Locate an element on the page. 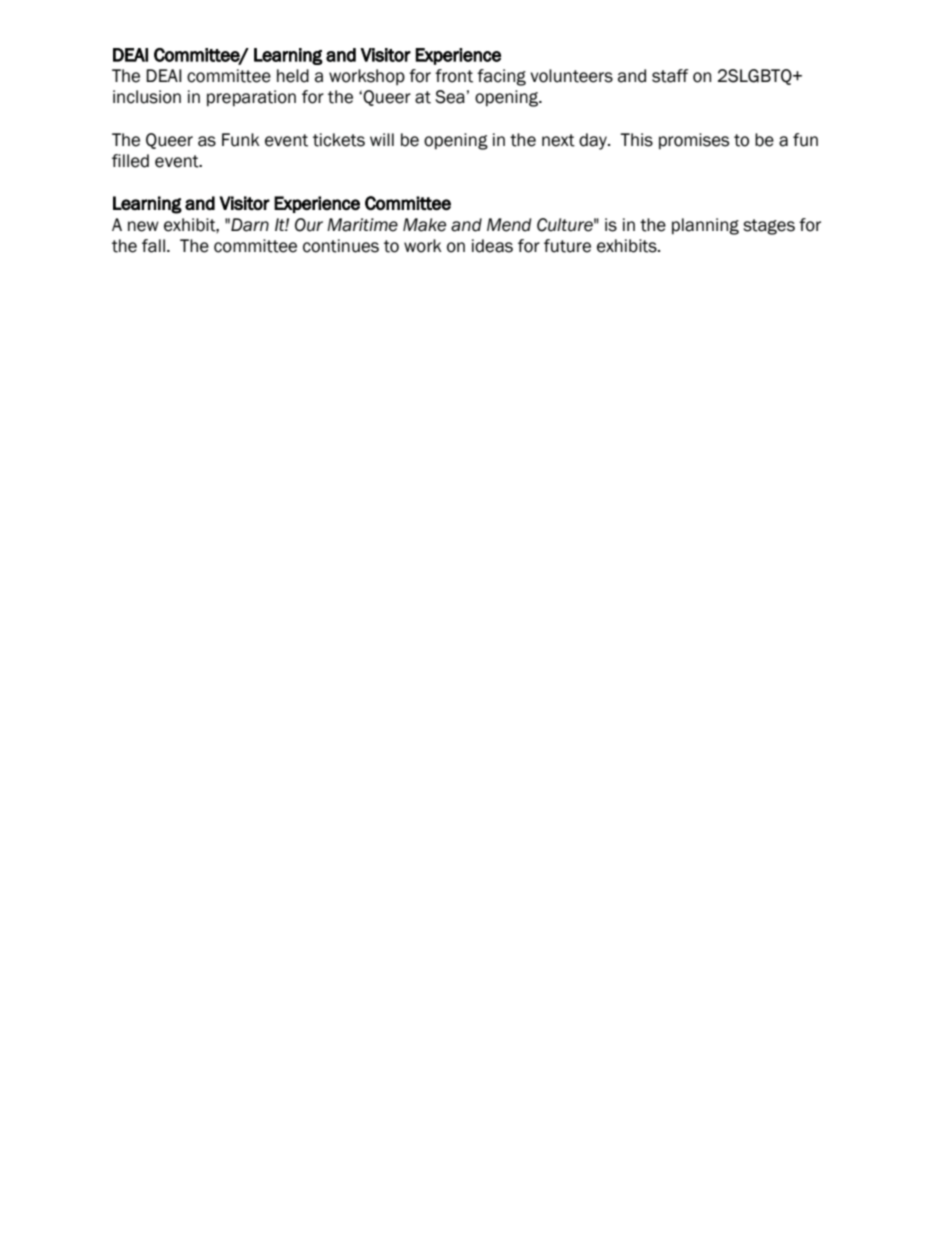 The width and height of the page is (952, 1233). filled is located at coordinates (130, 161).
